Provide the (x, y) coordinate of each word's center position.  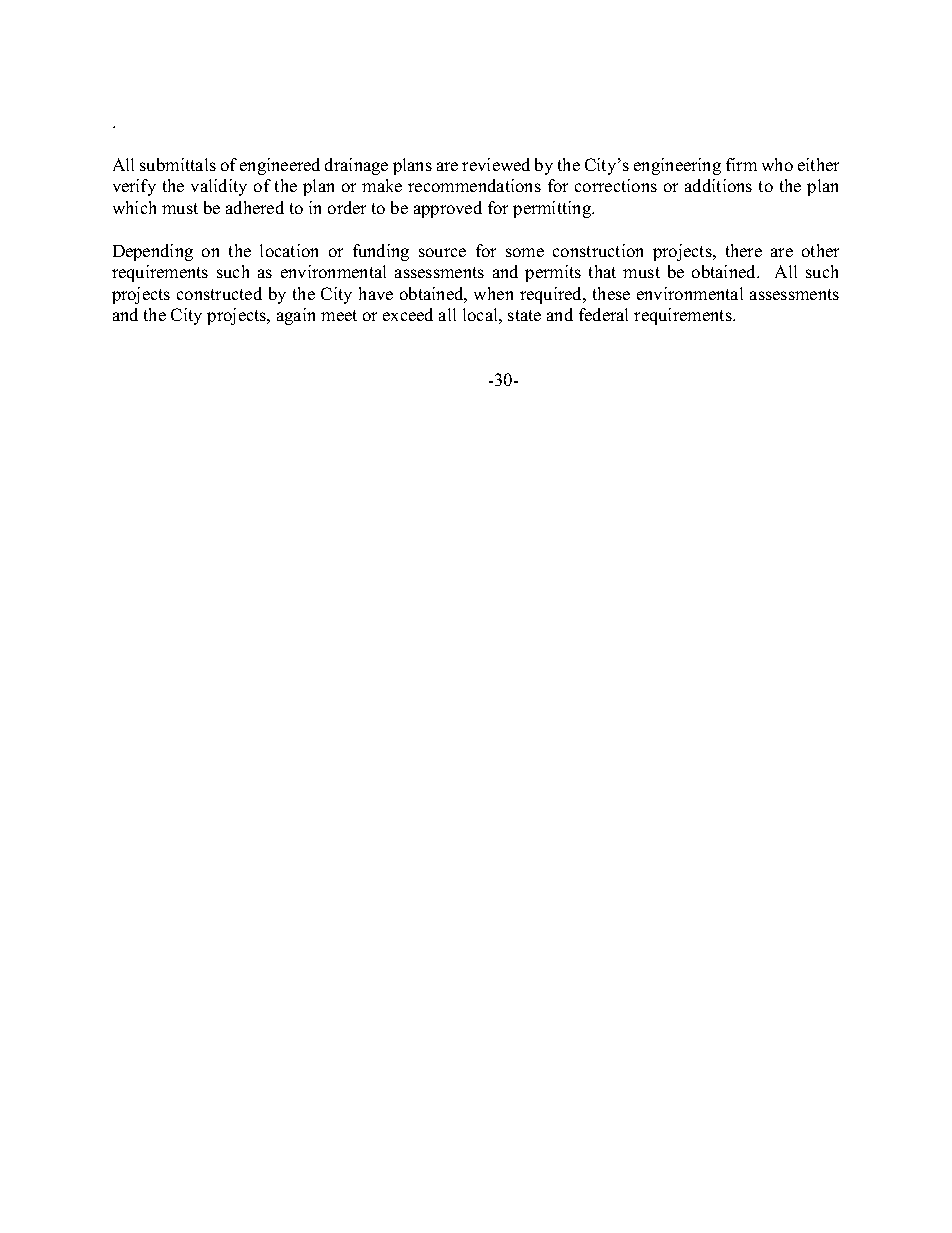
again (296, 316)
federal (603, 314)
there (744, 250)
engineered (280, 166)
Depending (153, 252)
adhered (255, 207)
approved (448, 209)
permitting (553, 209)
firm (741, 164)
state (524, 315)
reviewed (496, 164)
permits (553, 273)
